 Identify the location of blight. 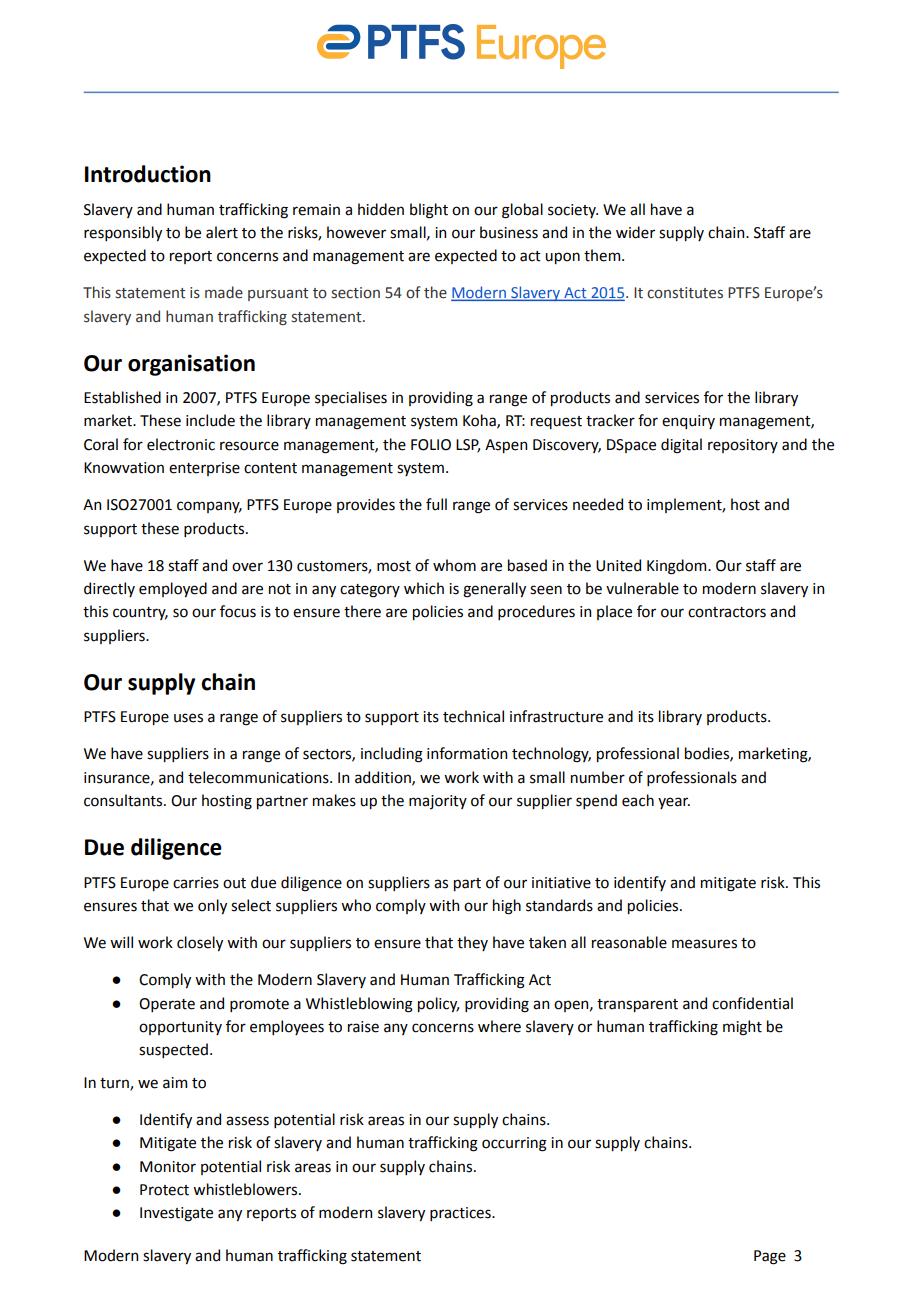
(429, 211).
